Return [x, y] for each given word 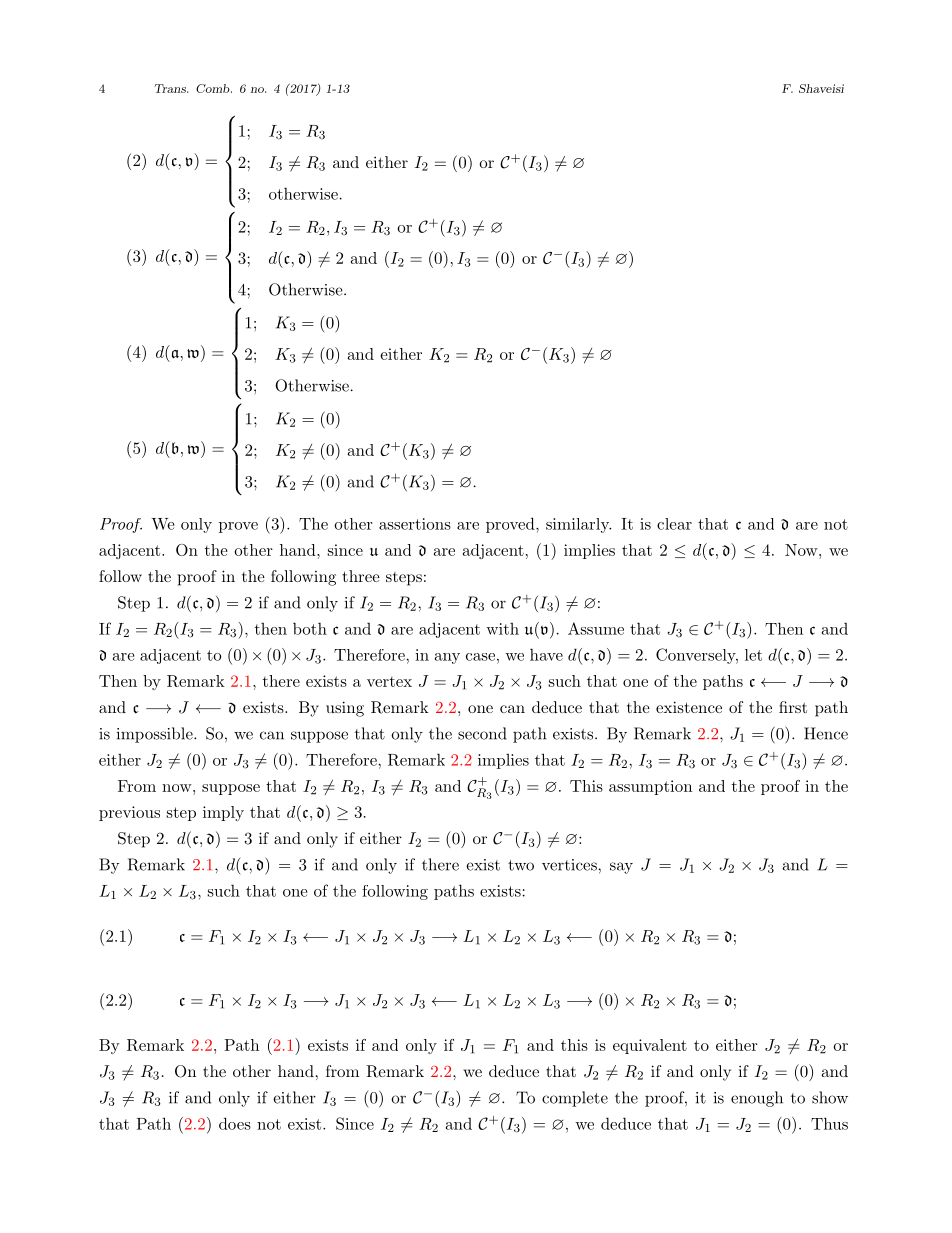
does [235, 1123]
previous [129, 813]
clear [674, 524]
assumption [650, 787]
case [480, 657]
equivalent [650, 1046]
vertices [570, 865]
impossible [156, 735]
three [361, 576]
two [521, 865]
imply [223, 813]
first [793, 707]
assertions [415, 524]
